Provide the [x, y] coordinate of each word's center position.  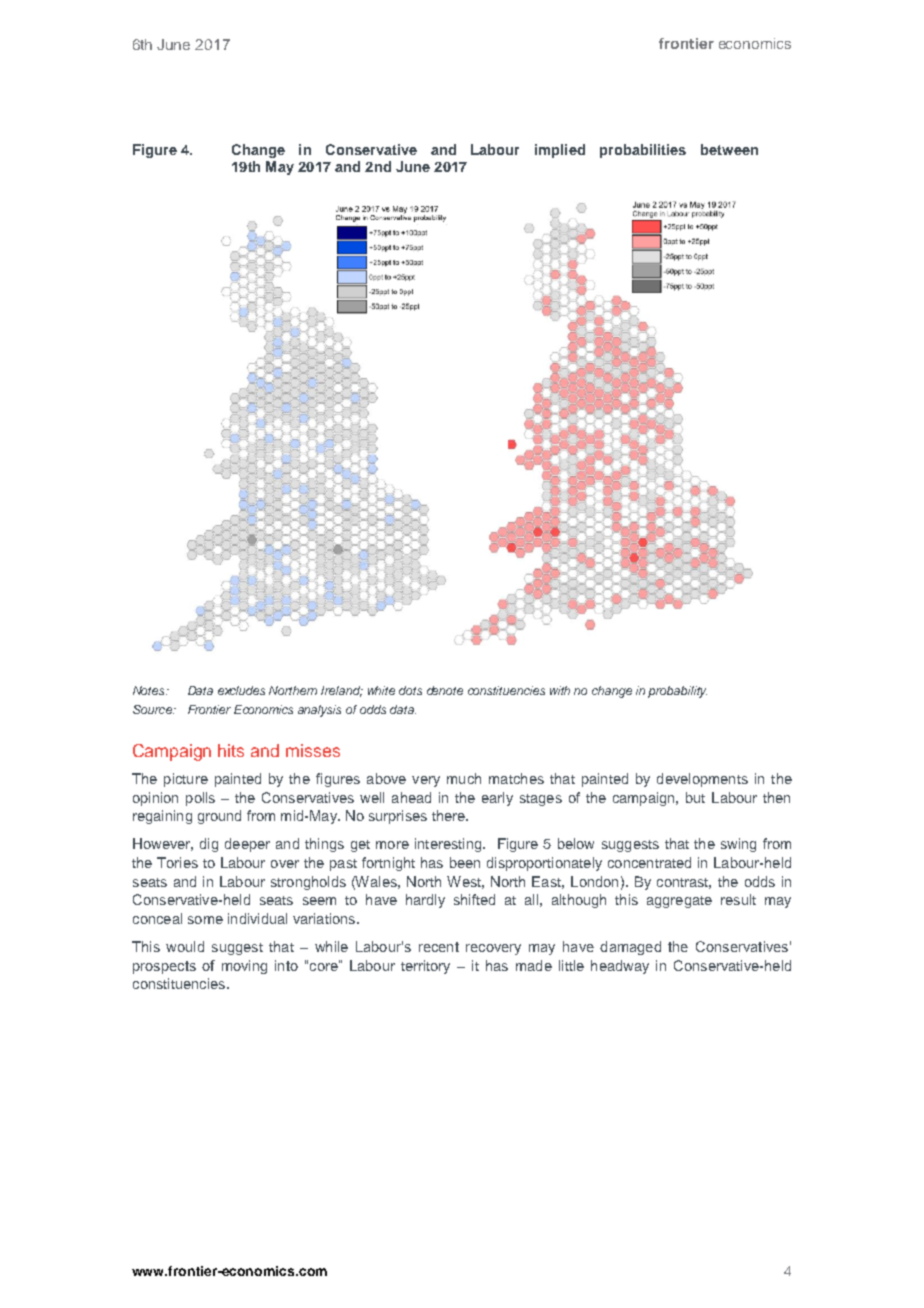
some [205, 920]
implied [560, 151]
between [729, 149]
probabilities [643, 151]
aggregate [679, 902]
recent [439, 947]
